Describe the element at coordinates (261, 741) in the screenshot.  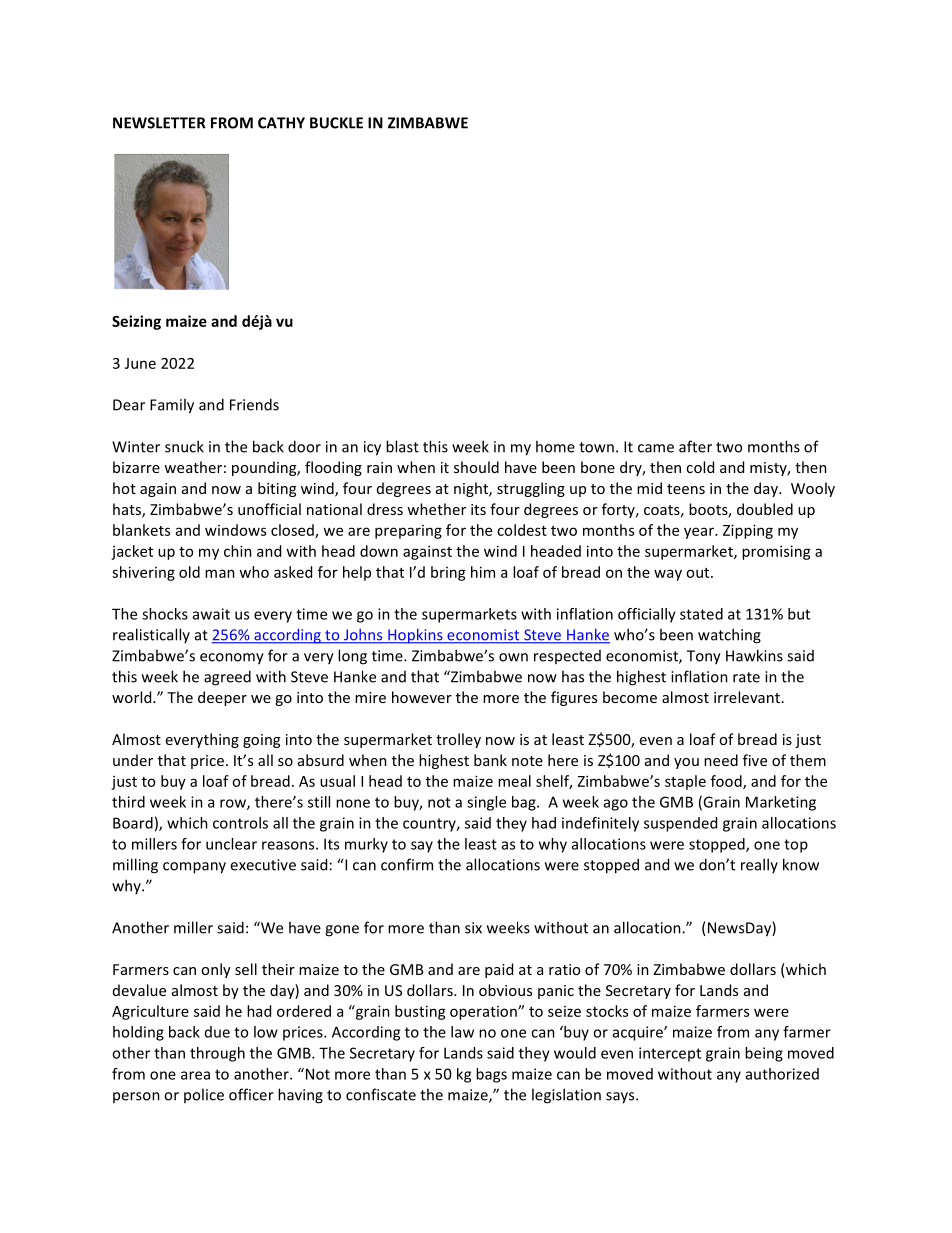
I see `going` at that location.
